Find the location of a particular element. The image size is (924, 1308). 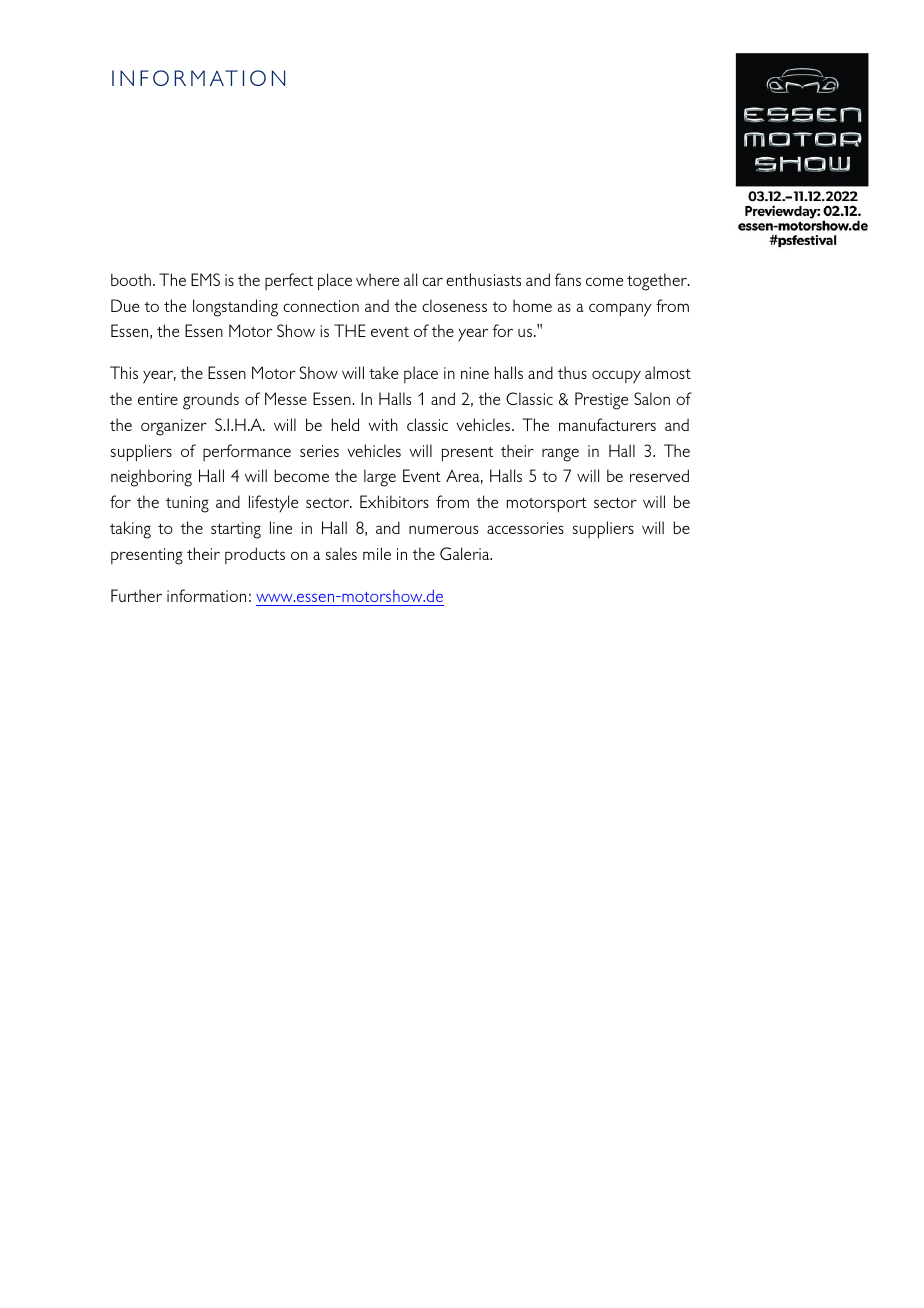

EMS is located at coordinates (205, 279).
